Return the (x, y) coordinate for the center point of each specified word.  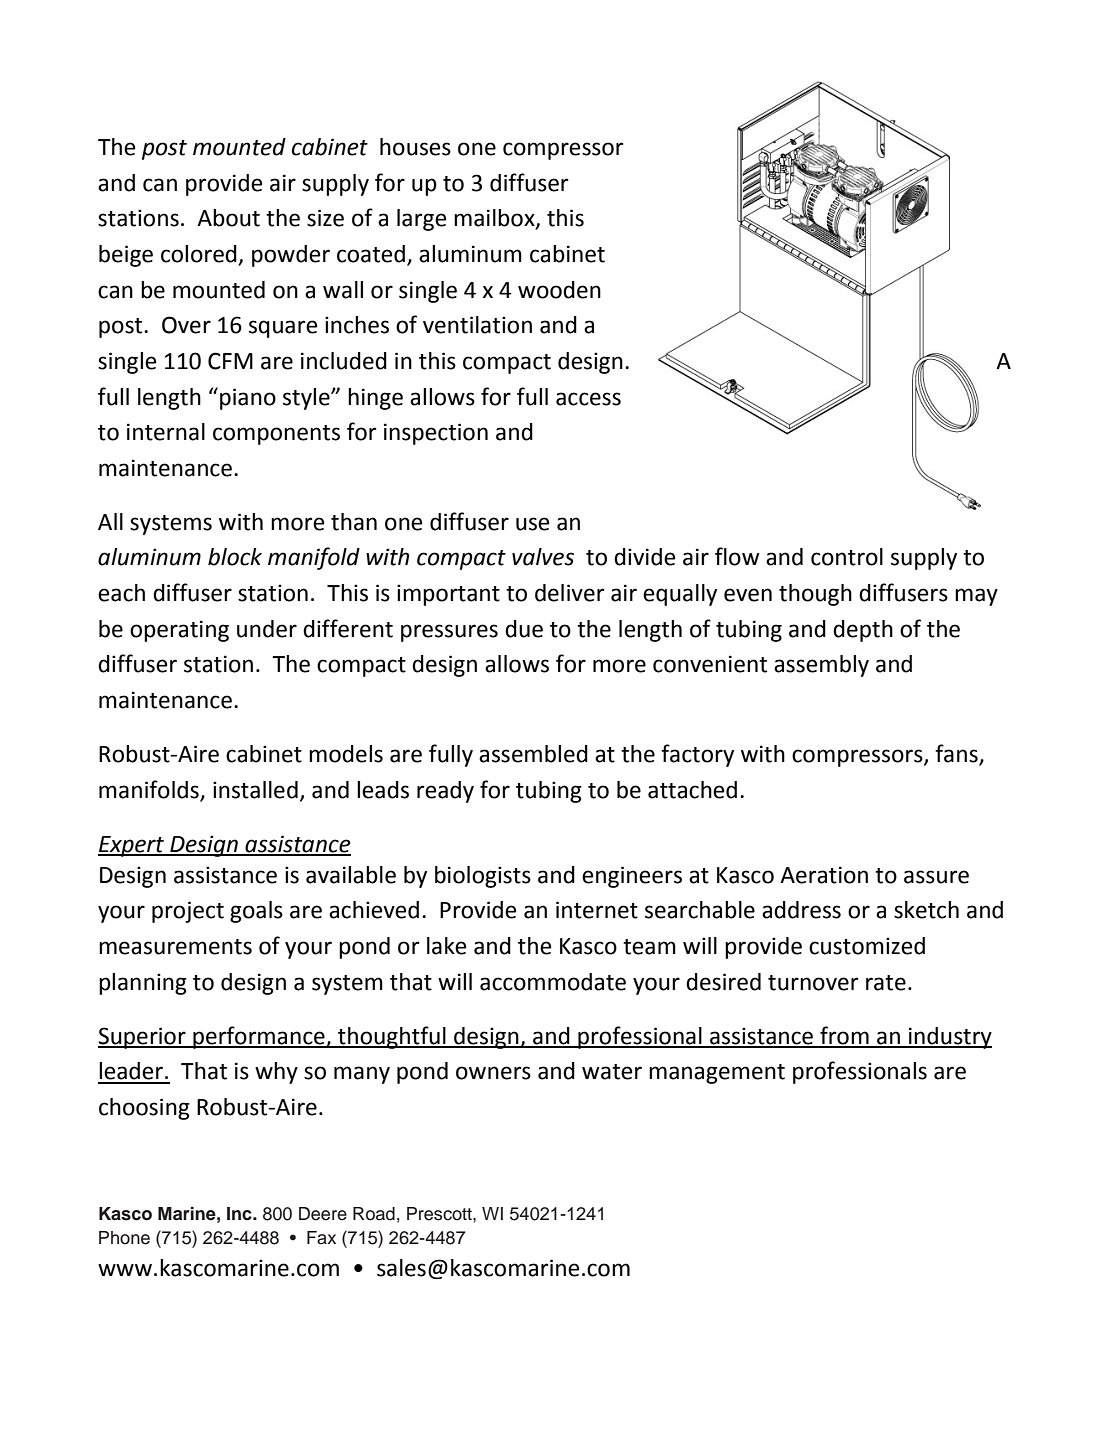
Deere (323, 1214)
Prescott (440, 1214)
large (421, 220)
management (717, 1074)
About (228, 218)
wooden (559, 290)
